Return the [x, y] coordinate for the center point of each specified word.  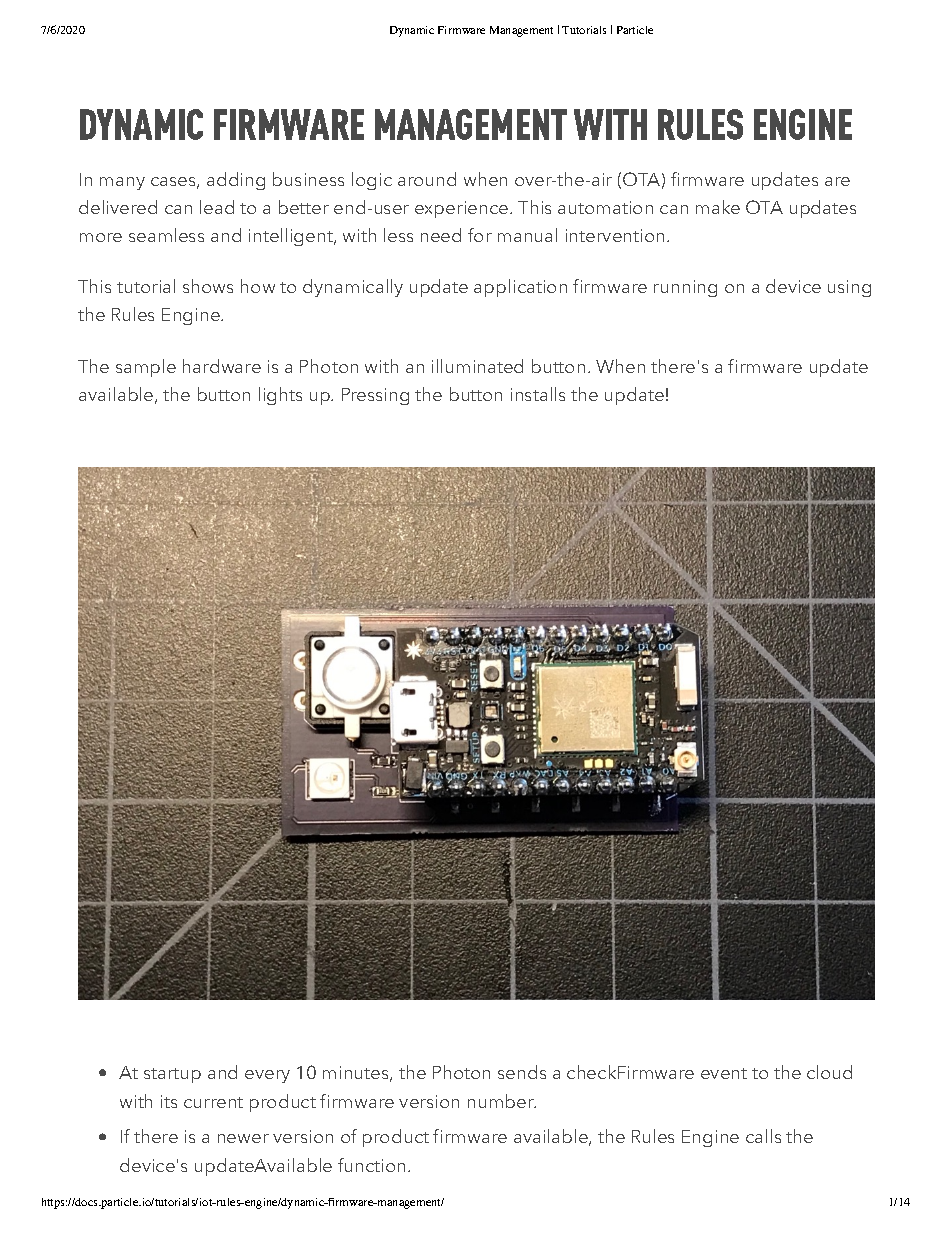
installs [538, 394]
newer [243, 1138]
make [718, 207]
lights [280, 396]
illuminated [477, 366]
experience [463, 209]
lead [217, 207]
